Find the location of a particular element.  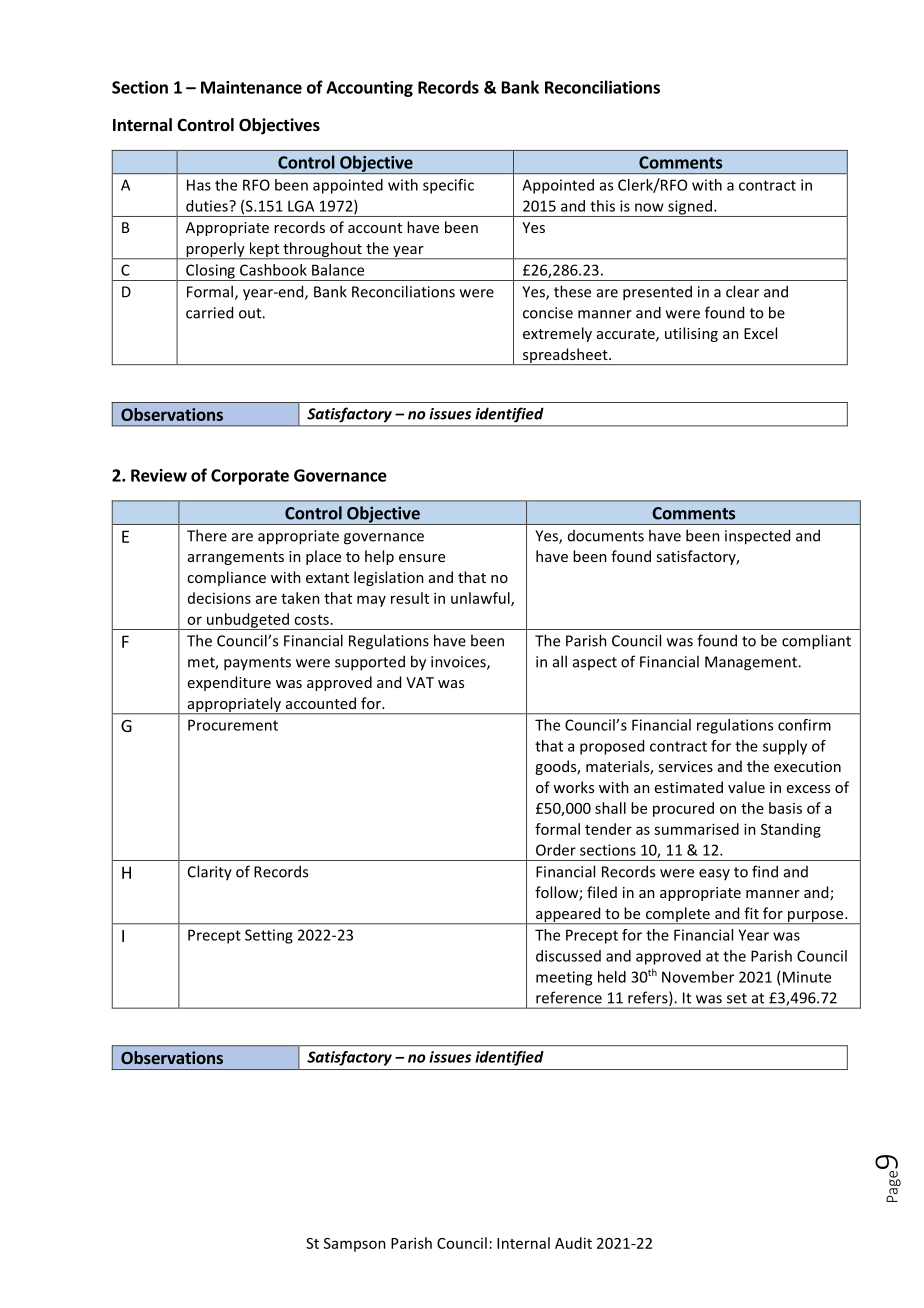

Sampson is located at coordinates (355, 1245).
